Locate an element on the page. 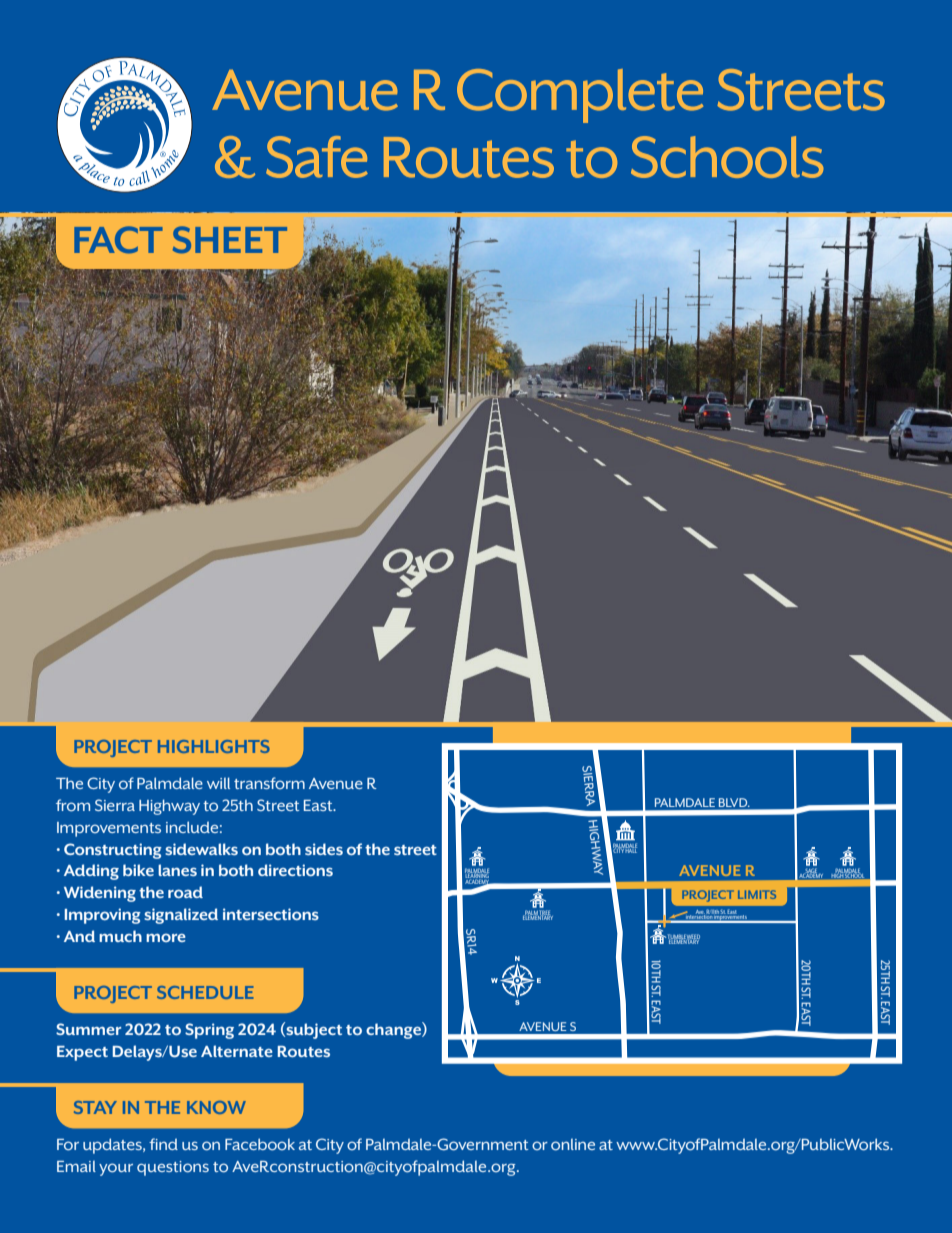 The width and height of the document is (952, 1233). transform is located at coordinates (269, 783).
